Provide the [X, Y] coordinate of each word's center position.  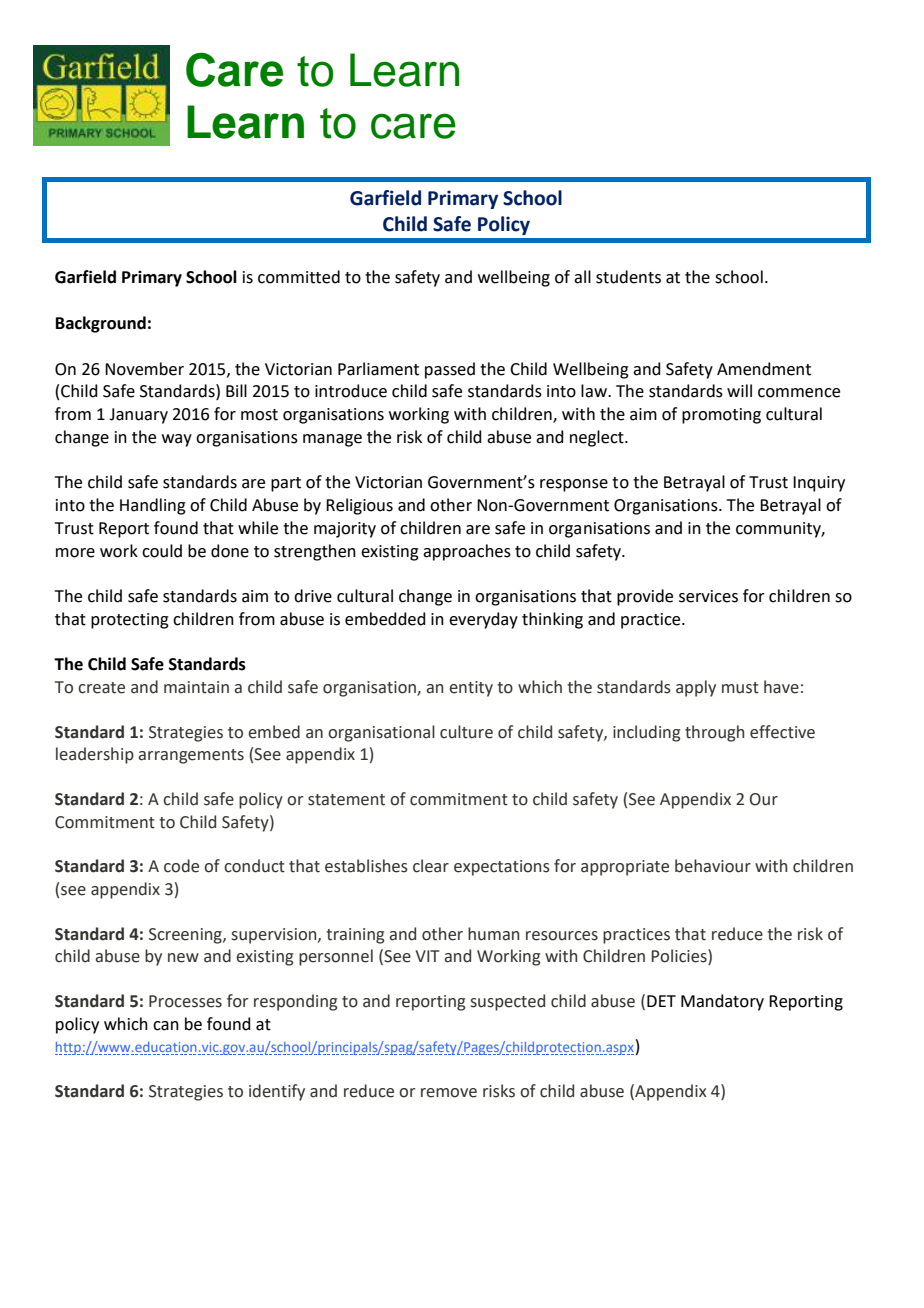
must [740, 688]
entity [471, 689]
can [166, 1026]
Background [101, 324]
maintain [196, 687]
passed [450, 370]
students [628, 277]
